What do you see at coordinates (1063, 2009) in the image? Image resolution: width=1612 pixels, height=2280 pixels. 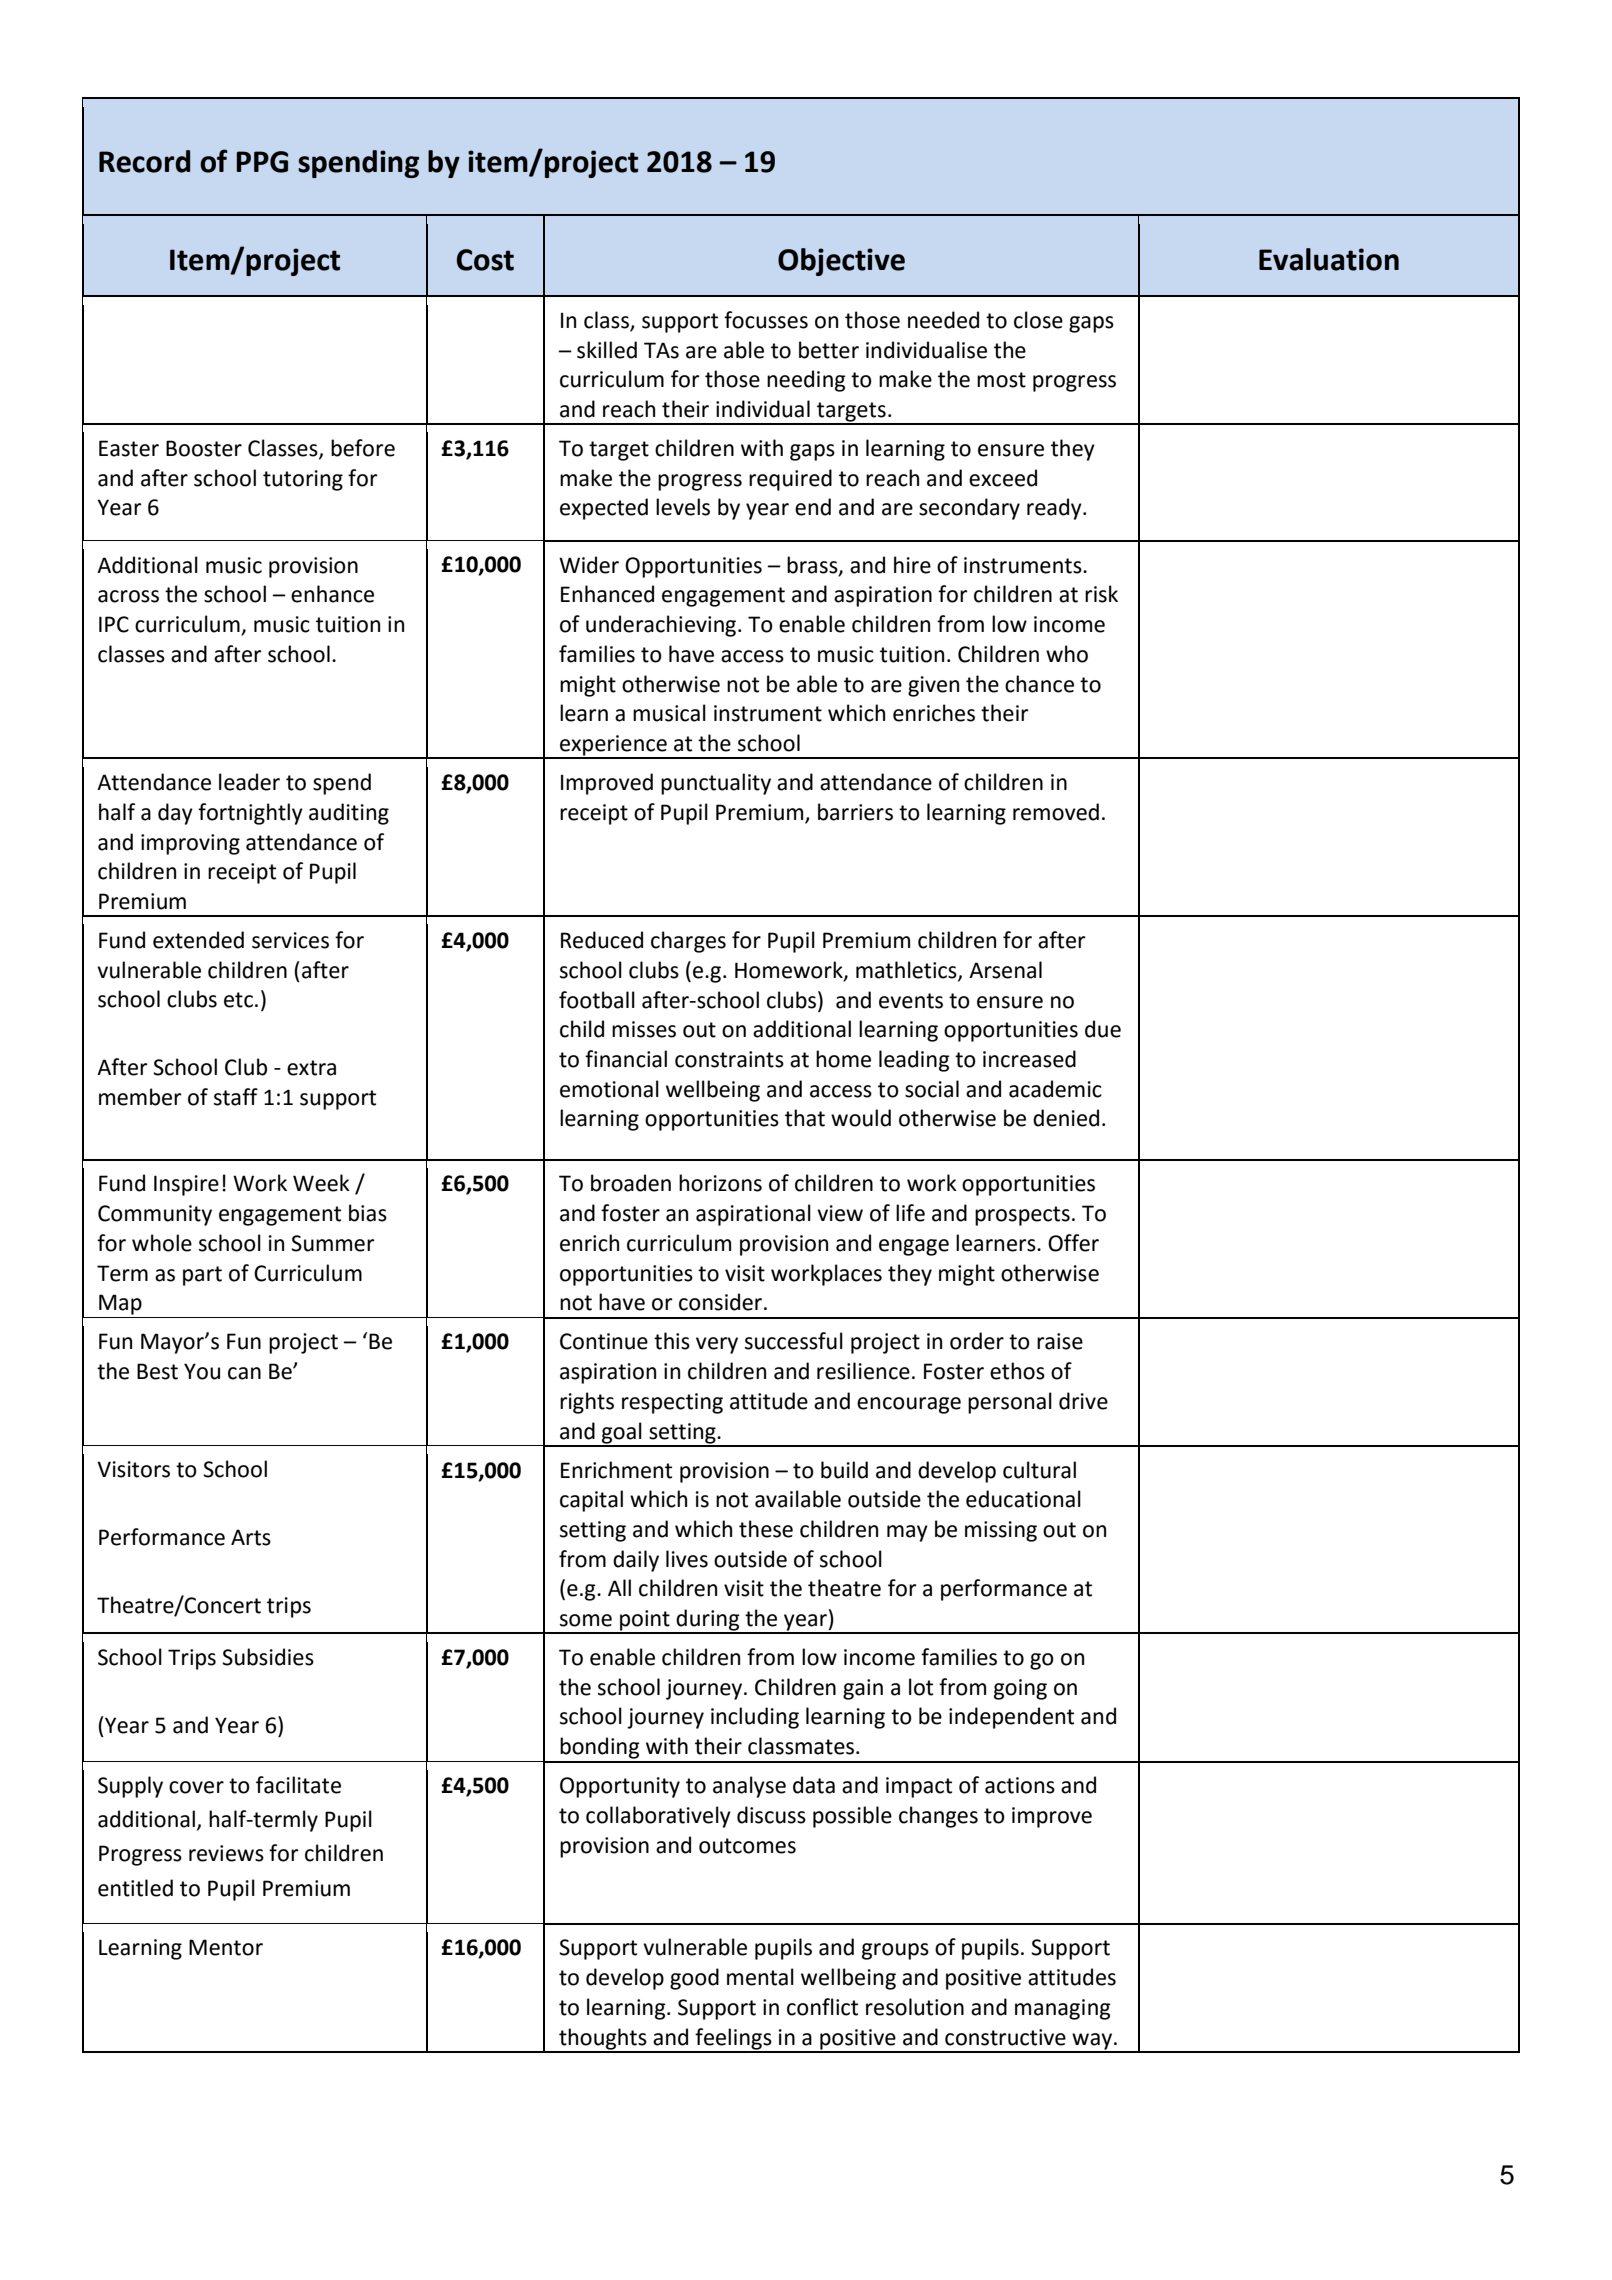 I see `managing` at bounding box center [1063, 2009].
